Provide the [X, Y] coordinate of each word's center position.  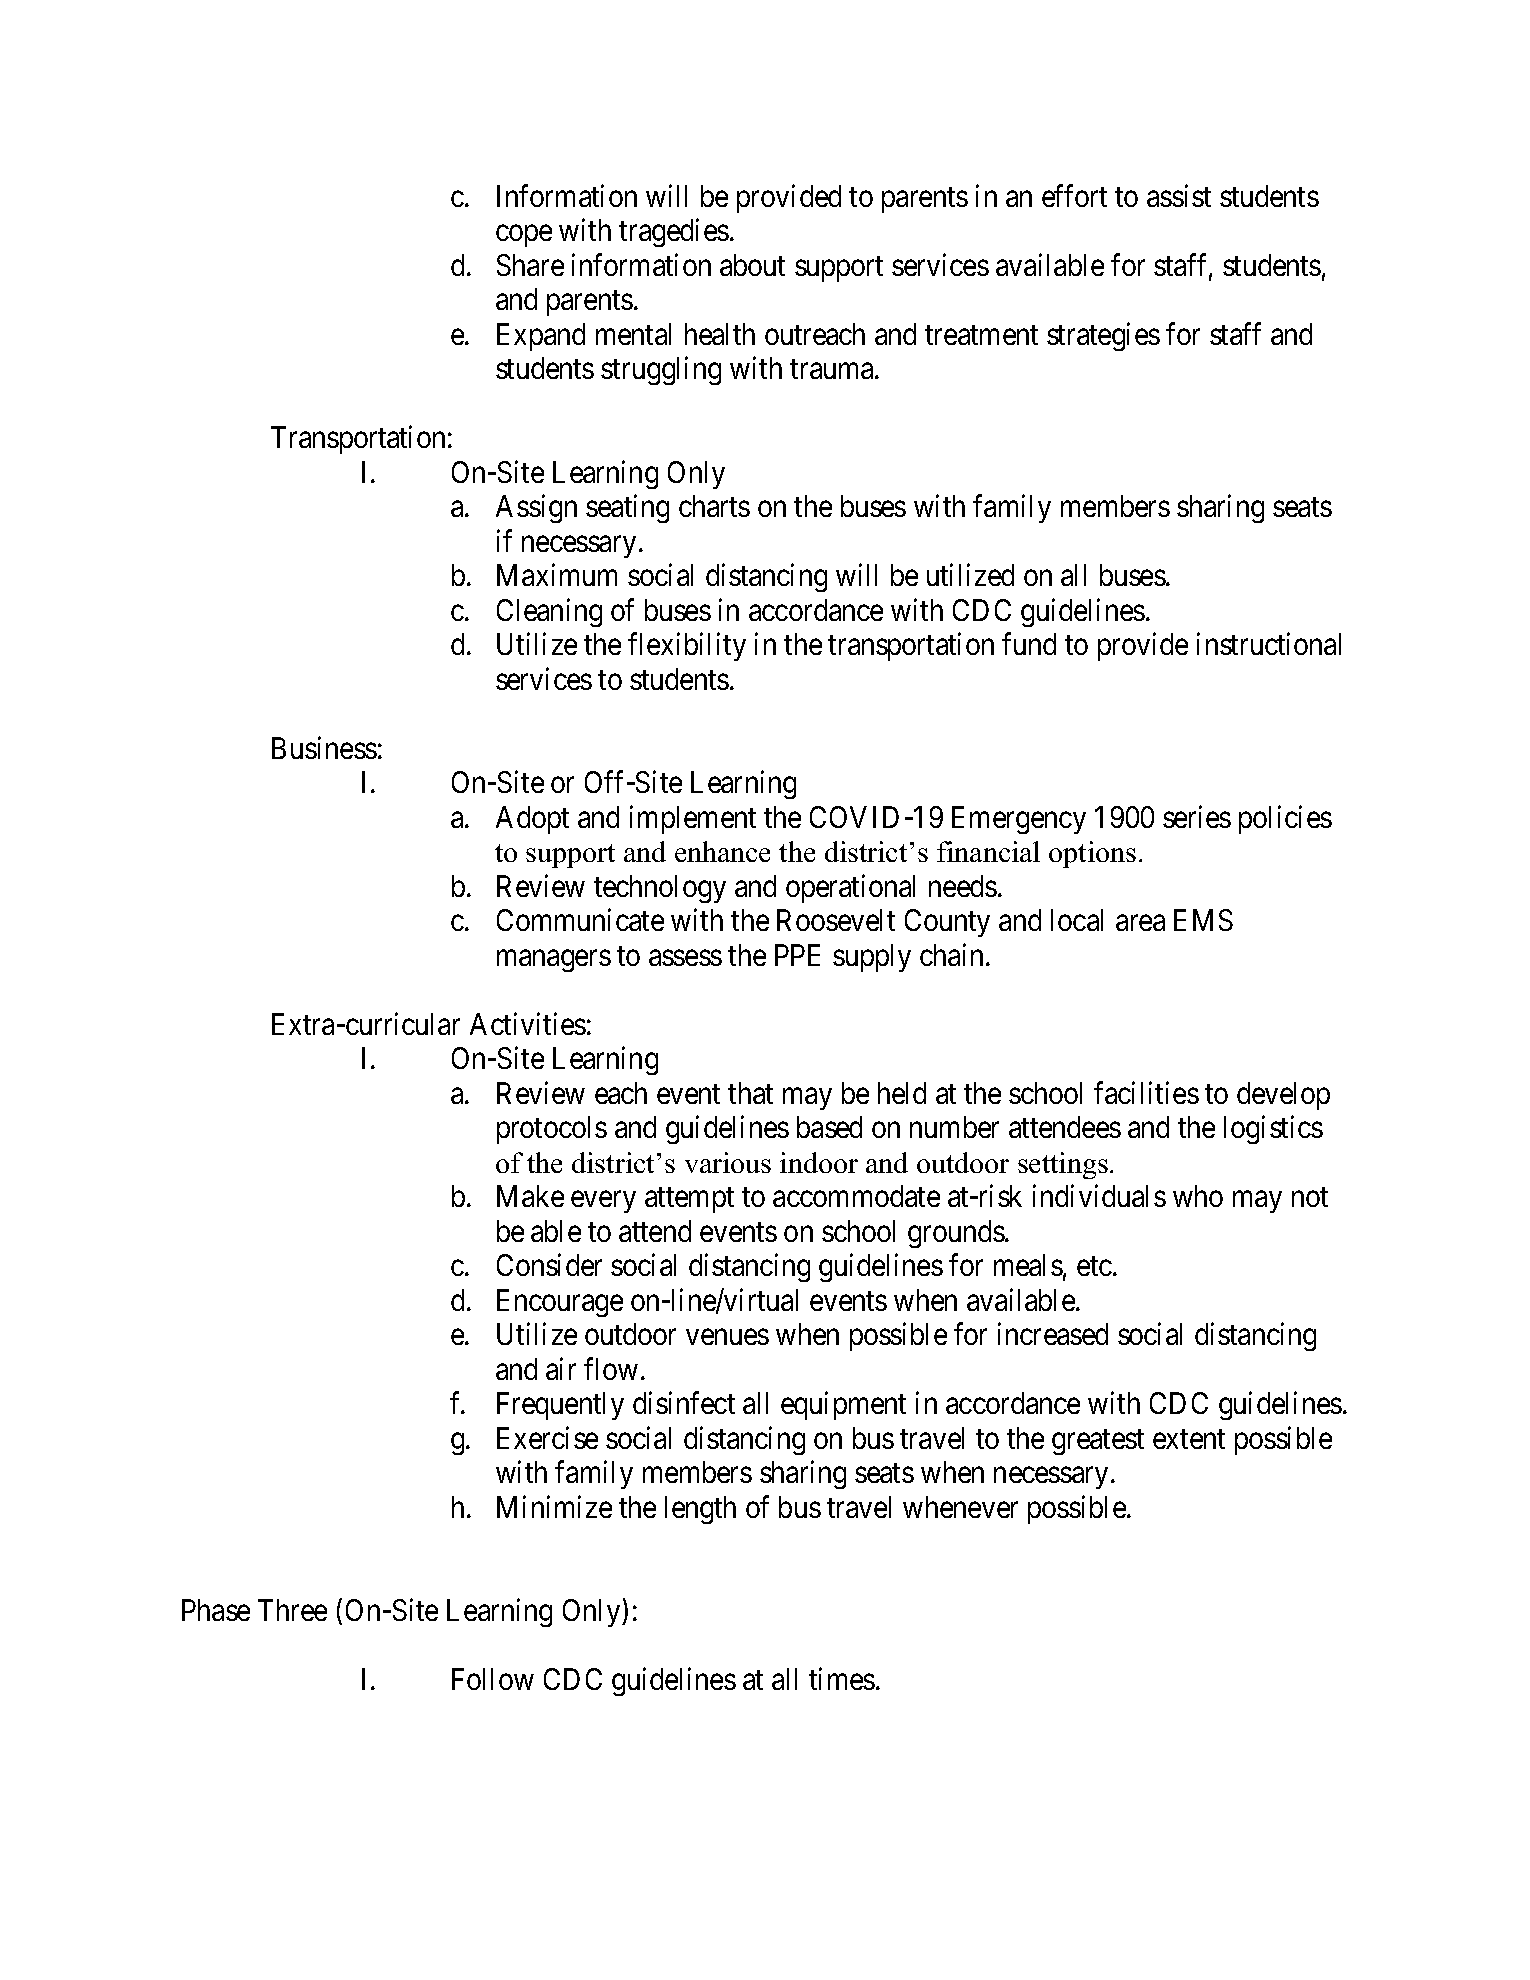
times [842, 1679]
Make [530, 1196]
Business [324, 747]
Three [292, 1610]
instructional [1269, 644]
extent [1189, 1439]
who [1198, 1196]
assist [1179, 195]
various [728, 1162]
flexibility [687, 647]
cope [524, 236]
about [752, 265]
